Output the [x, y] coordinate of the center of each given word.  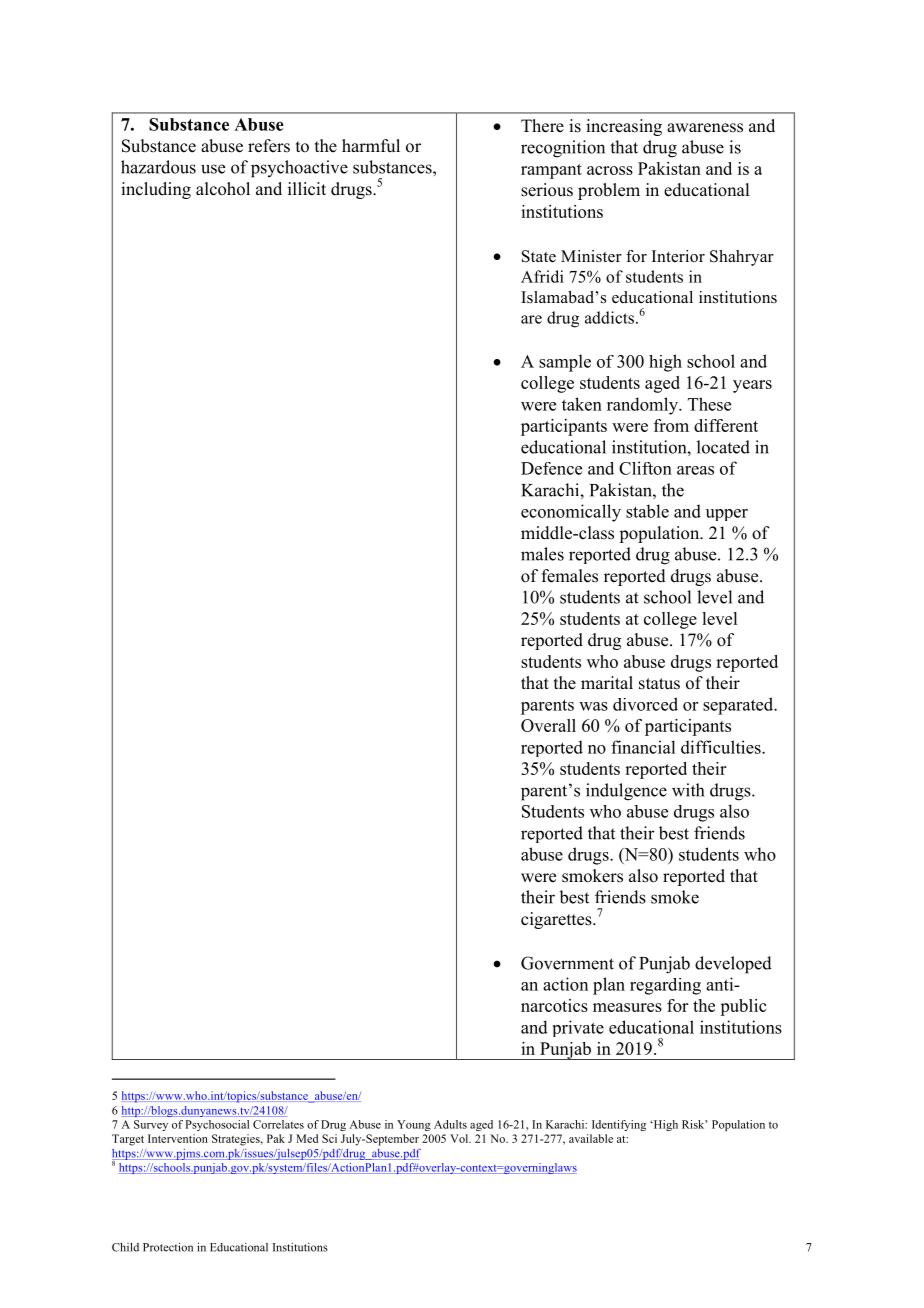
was [593, 706]
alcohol [223, 189]
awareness [705, 128]
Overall [548, 725]
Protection [168, 1247]
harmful [371, 146]
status [659, 684]
